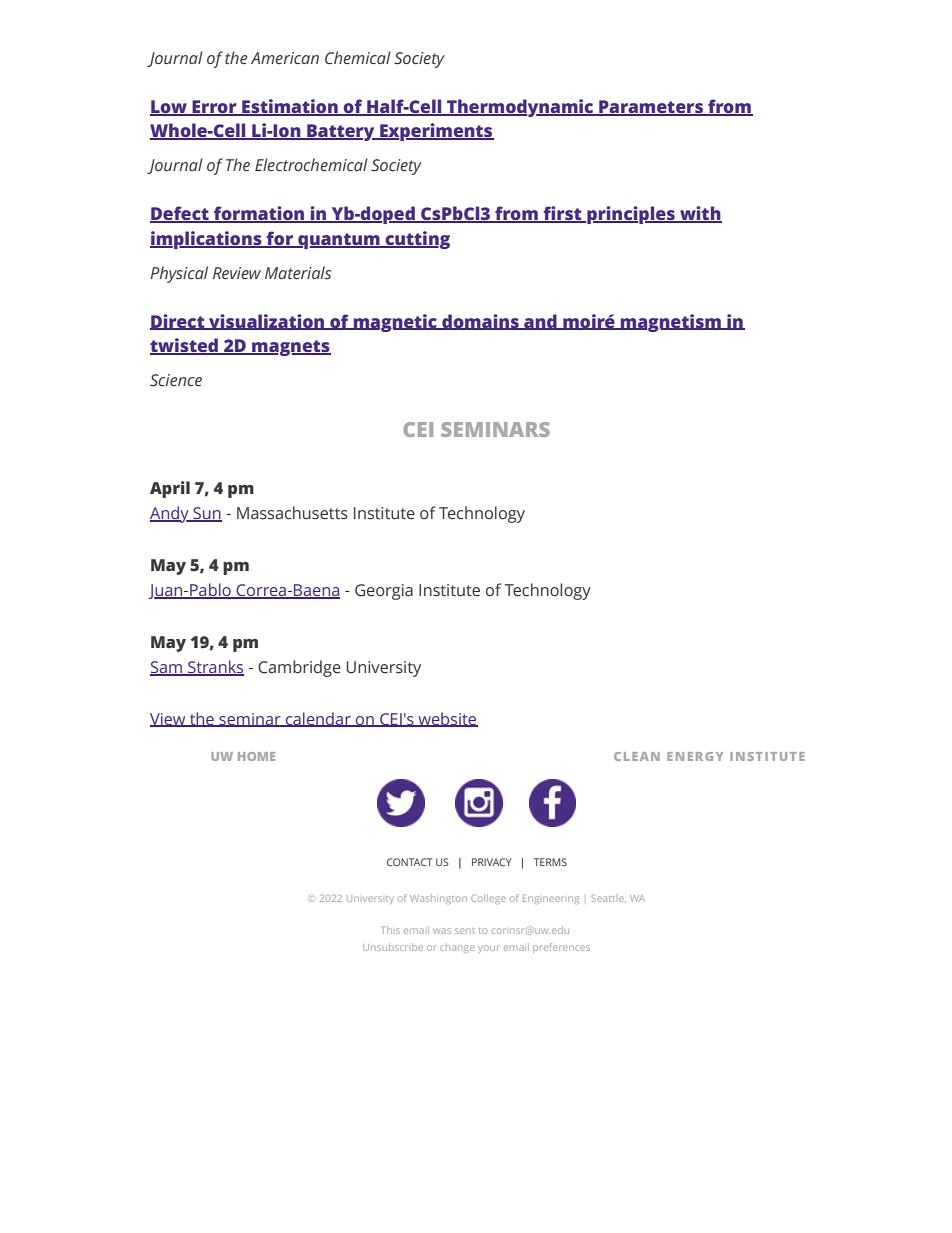 This page has height=1233, width=952. I want to click on This, so click(390, 930).
